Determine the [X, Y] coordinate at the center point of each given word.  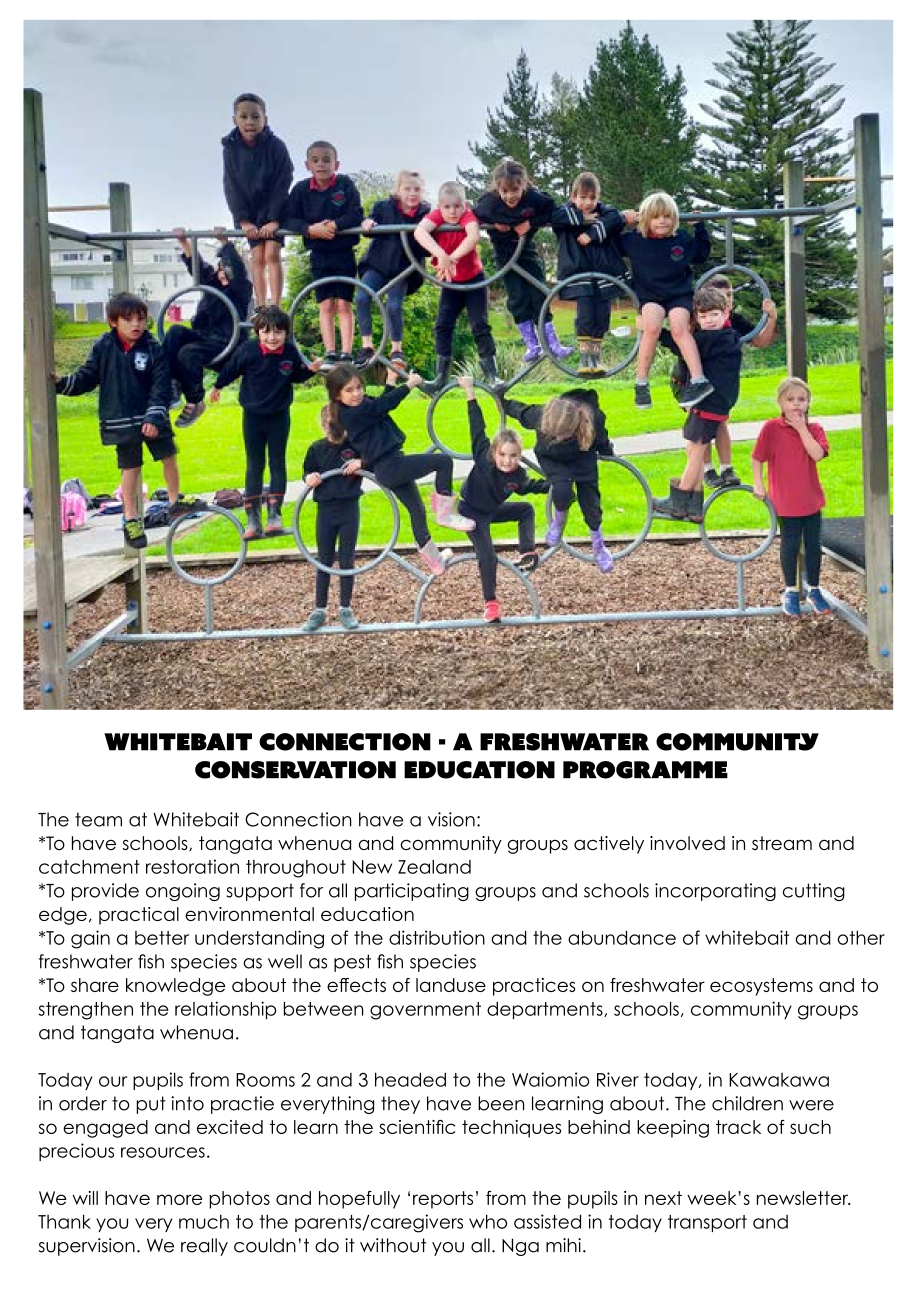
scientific [417, 1127]
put [151, 1105]
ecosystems [761, 987]
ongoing [183, 892]
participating [412, 892]
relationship [225, 1010]
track [738, 1127]
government [425, 1011]
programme [645, 770]
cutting [814, 892]
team [98, 819]
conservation [295, 770]
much [204, 1221]
